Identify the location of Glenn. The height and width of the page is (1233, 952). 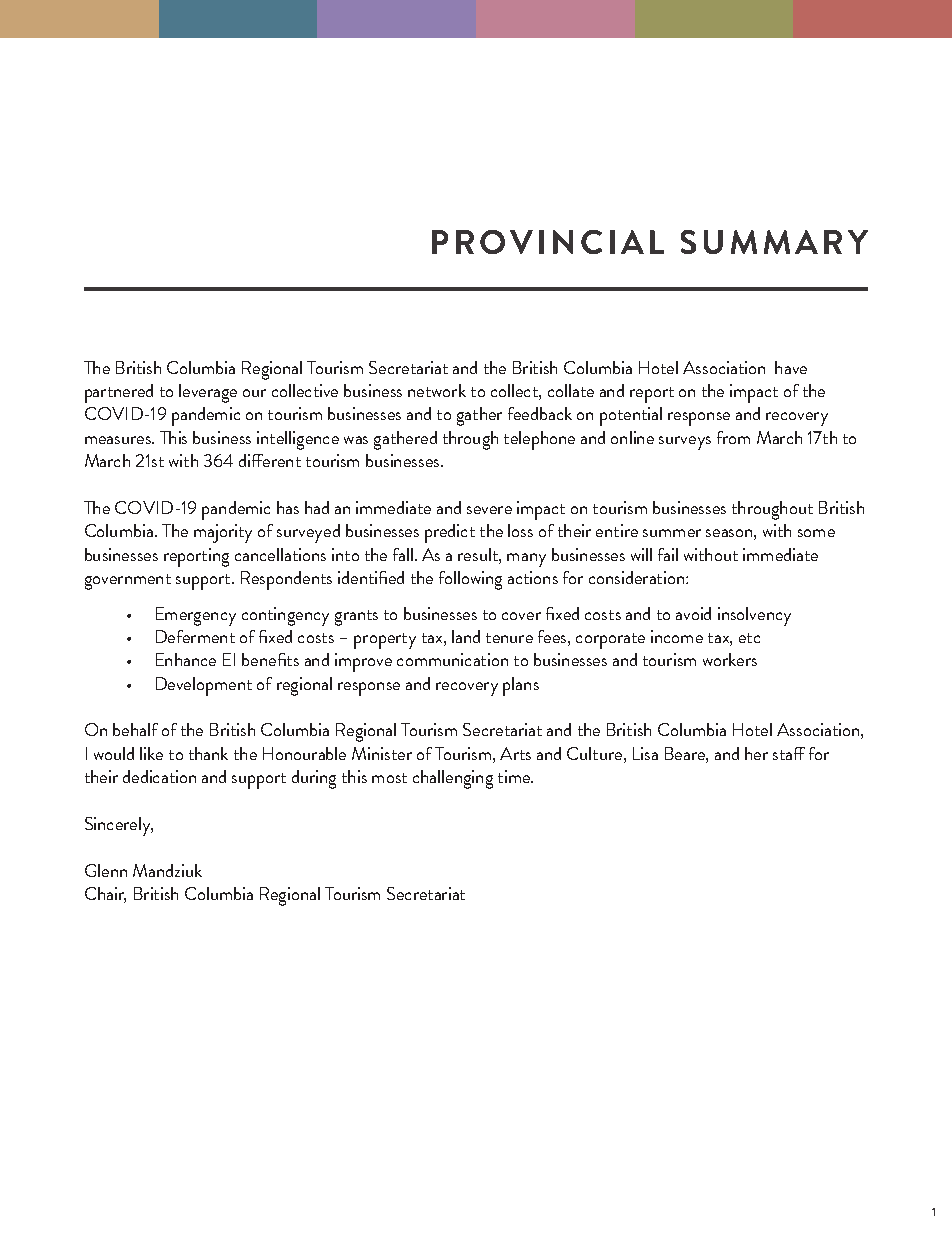
(106, 870).
